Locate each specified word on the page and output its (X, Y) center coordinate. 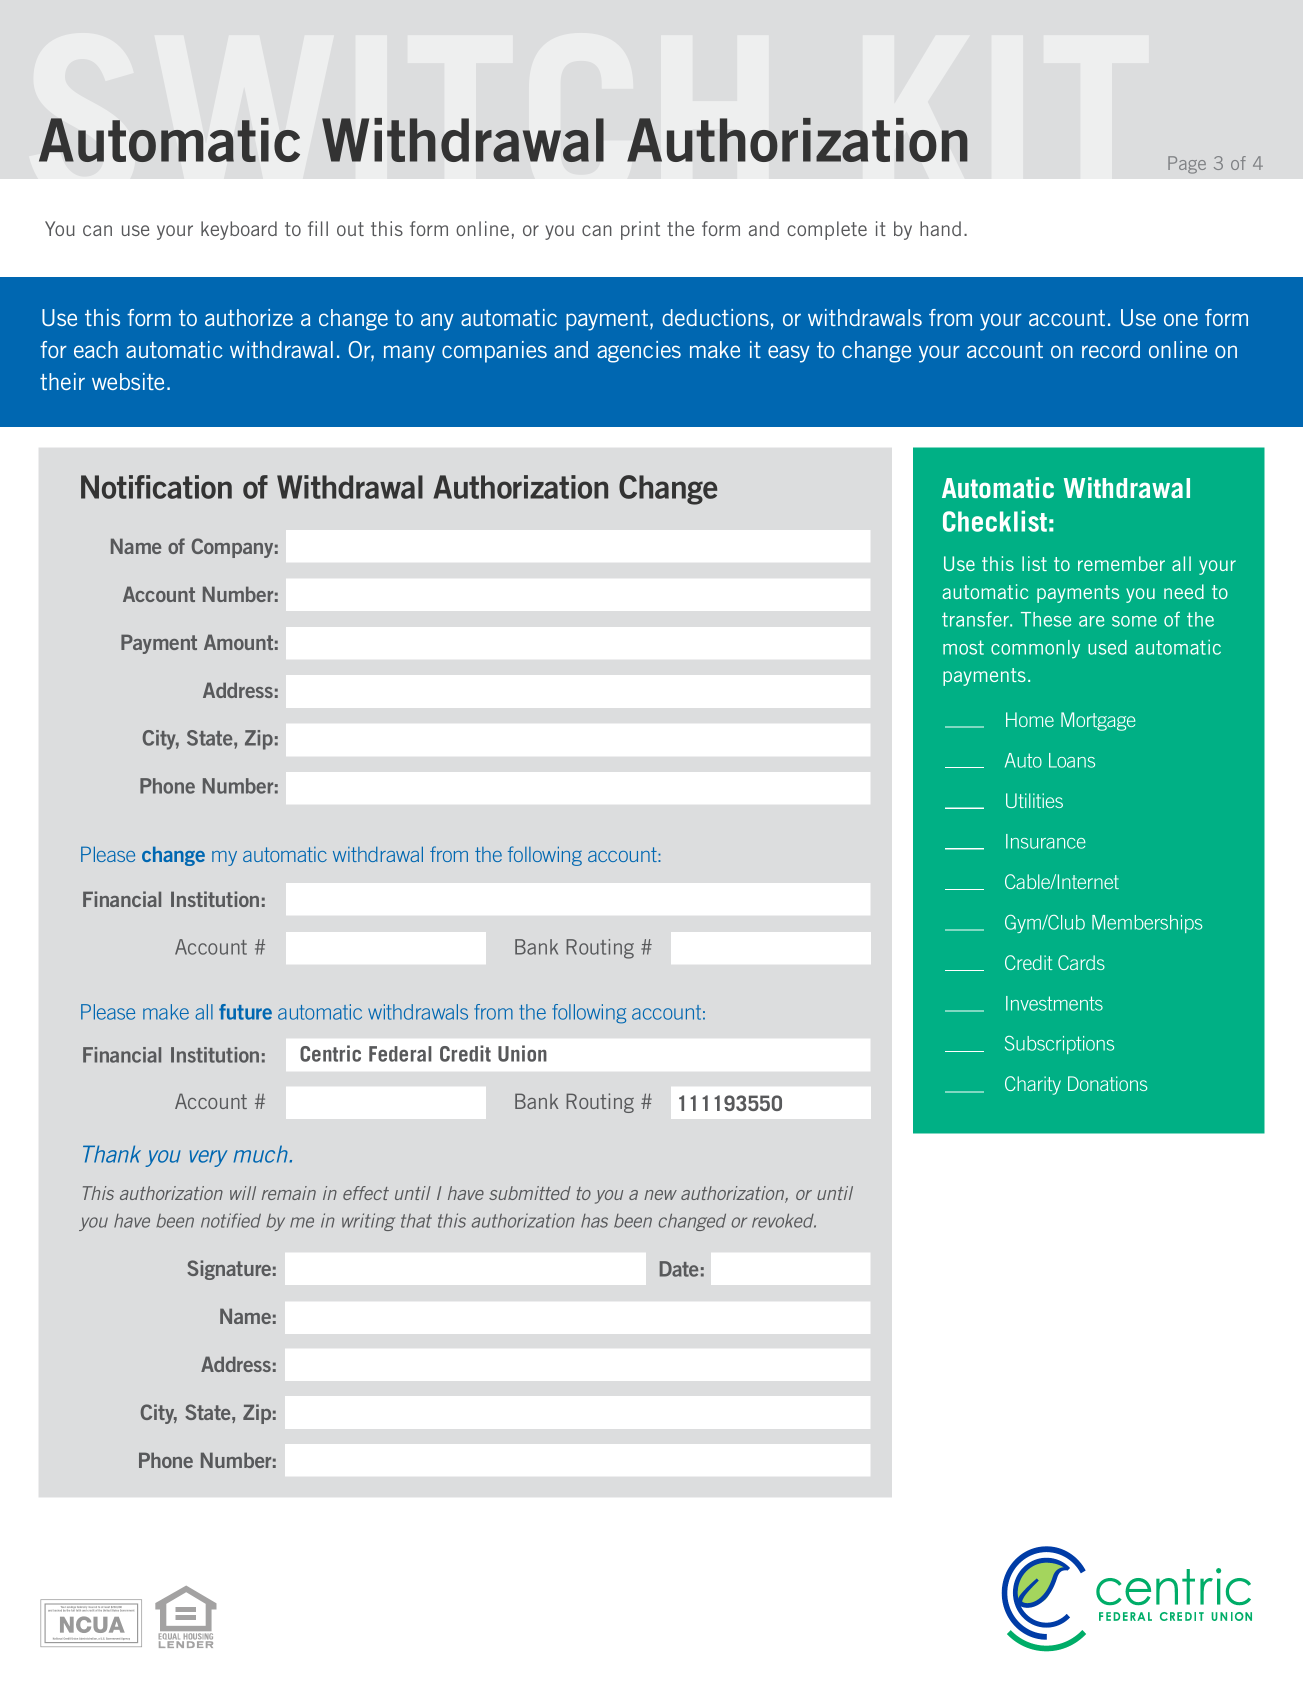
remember (1121, 563)
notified (231, 1220)
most (963, 647)
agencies (639, 352)
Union (522, 1053)
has (594, 1221)
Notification (156, 487)
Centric (330, 1053)
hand (940, 228)
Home (1030, 719)
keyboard (239, 230)
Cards (1081, 962)
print (640, 230)
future (245, 1012)
